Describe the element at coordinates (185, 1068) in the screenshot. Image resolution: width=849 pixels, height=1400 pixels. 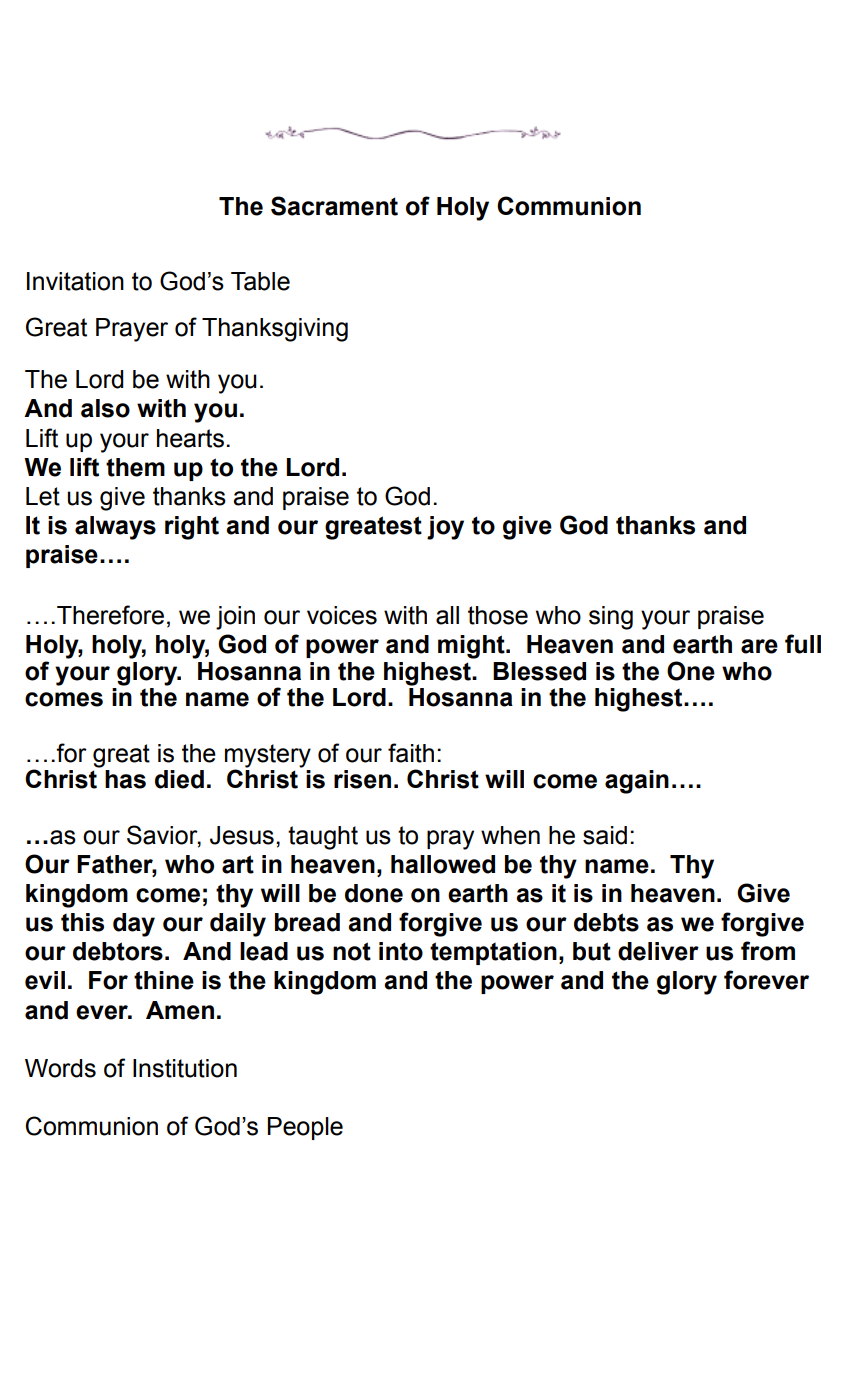
I see `Institution` at that location.
